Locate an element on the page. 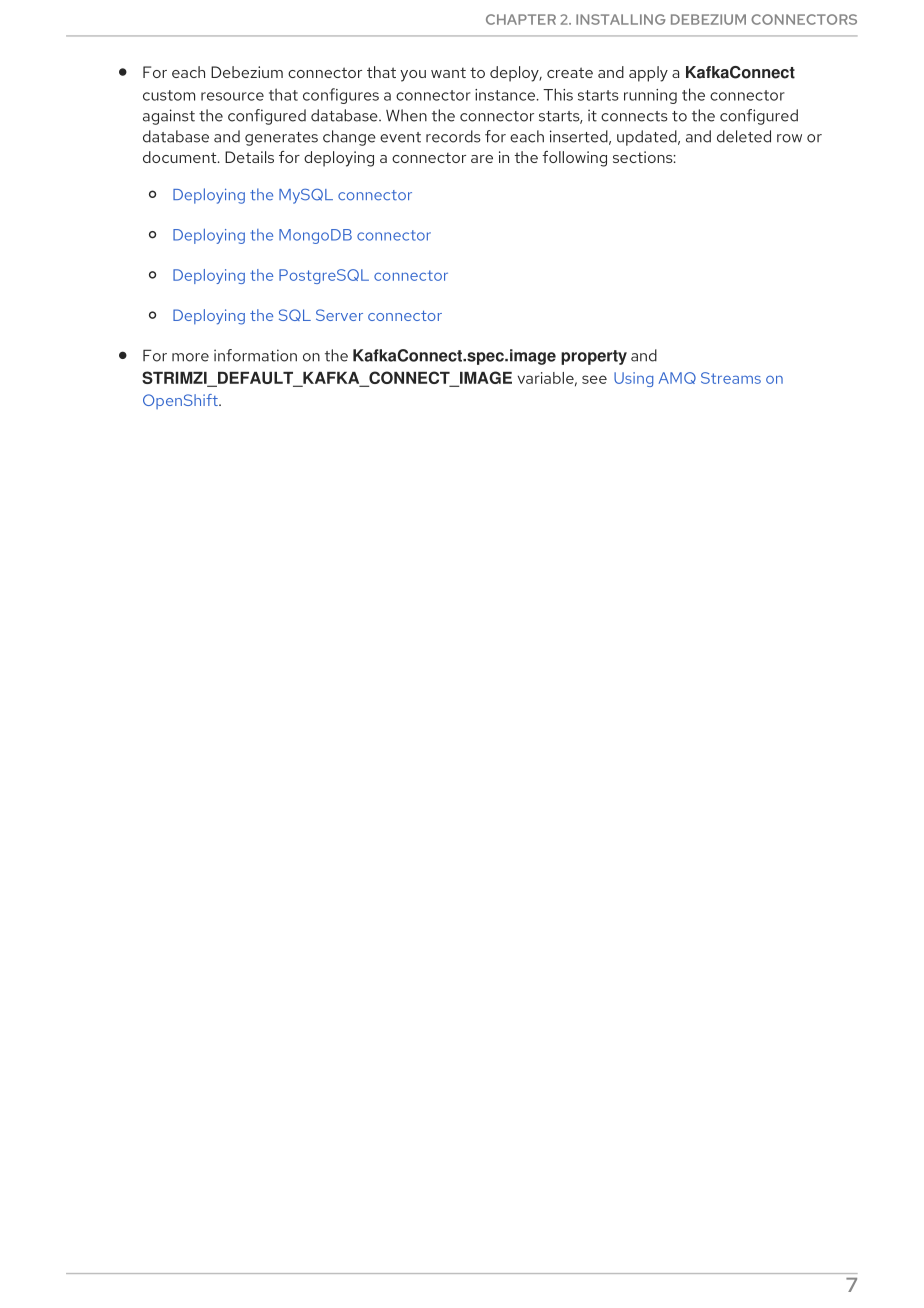 This document has height=1308, width=924. information is located at coordinates (255, 355).
